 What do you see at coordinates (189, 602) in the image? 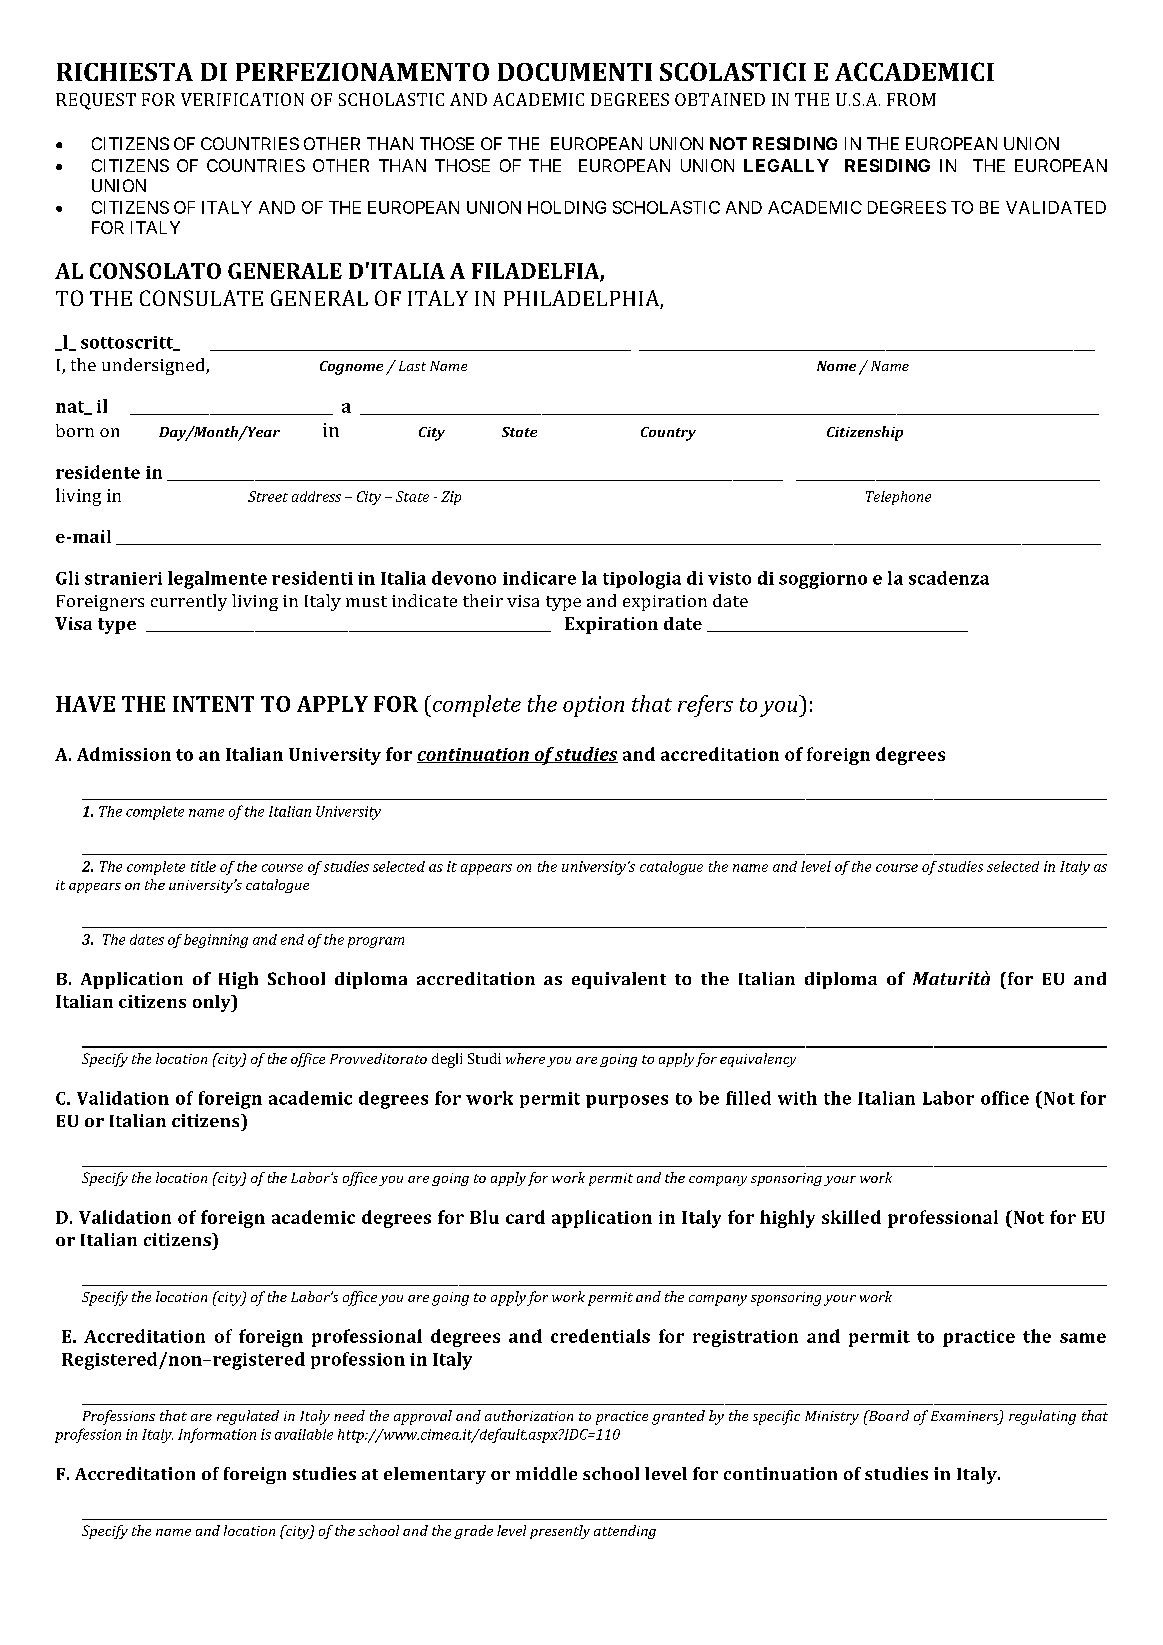
I see `currently` at bounding box center [189, 602].
